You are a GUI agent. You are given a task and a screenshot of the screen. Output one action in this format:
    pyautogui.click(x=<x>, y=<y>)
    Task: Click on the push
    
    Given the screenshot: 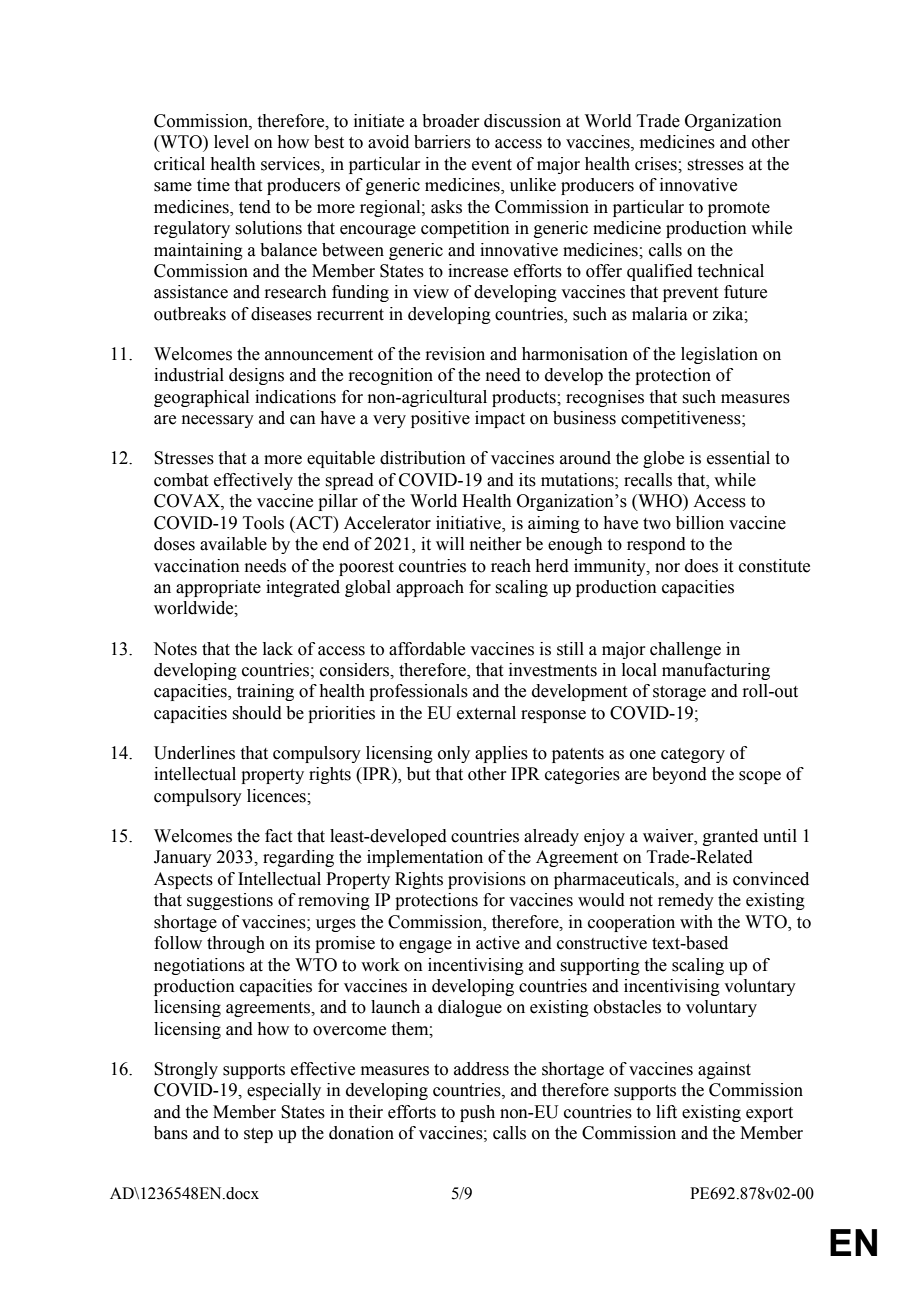 What is the action you would take?
    pyautogui.click(x=477, y=1113)
